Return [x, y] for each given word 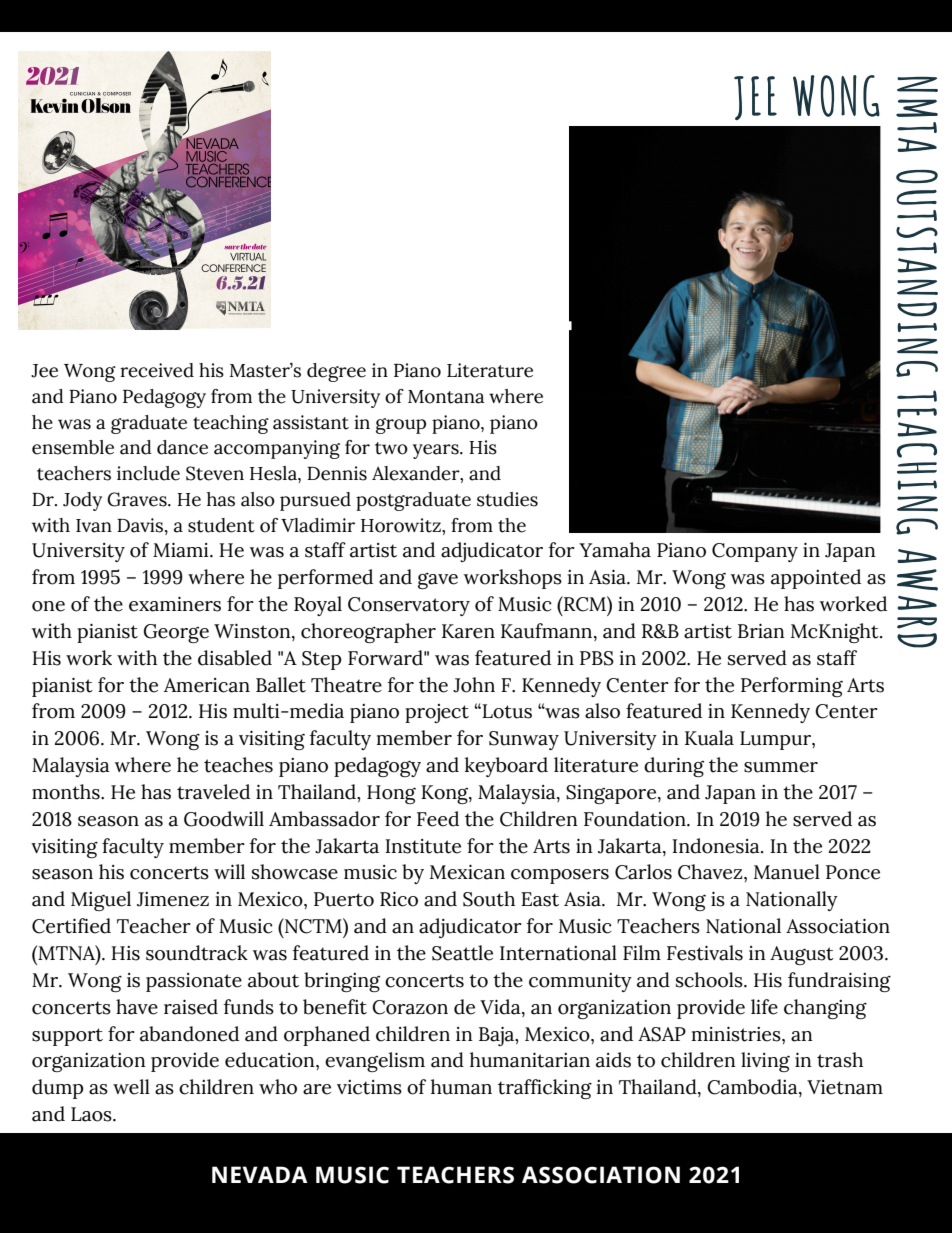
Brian [761, 631]
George [176, 633]
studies [507, 499]
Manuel [787, 872]
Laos [92, 1114]
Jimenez [173, 899]
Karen [468, 631]
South [489, 899]
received [157, 370]
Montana [446, 397]
